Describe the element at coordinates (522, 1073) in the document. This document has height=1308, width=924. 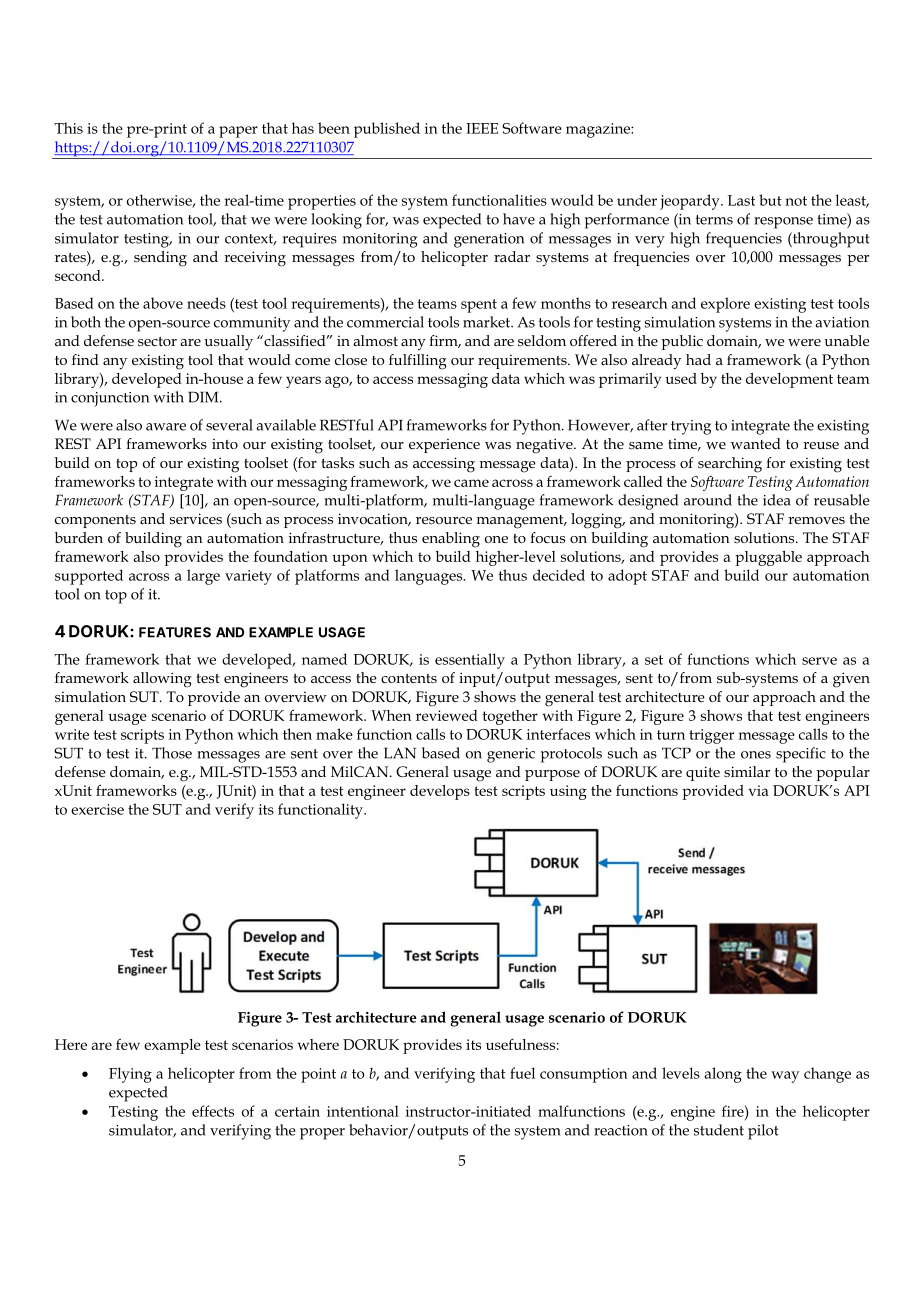
I see `fuel` at that location.
